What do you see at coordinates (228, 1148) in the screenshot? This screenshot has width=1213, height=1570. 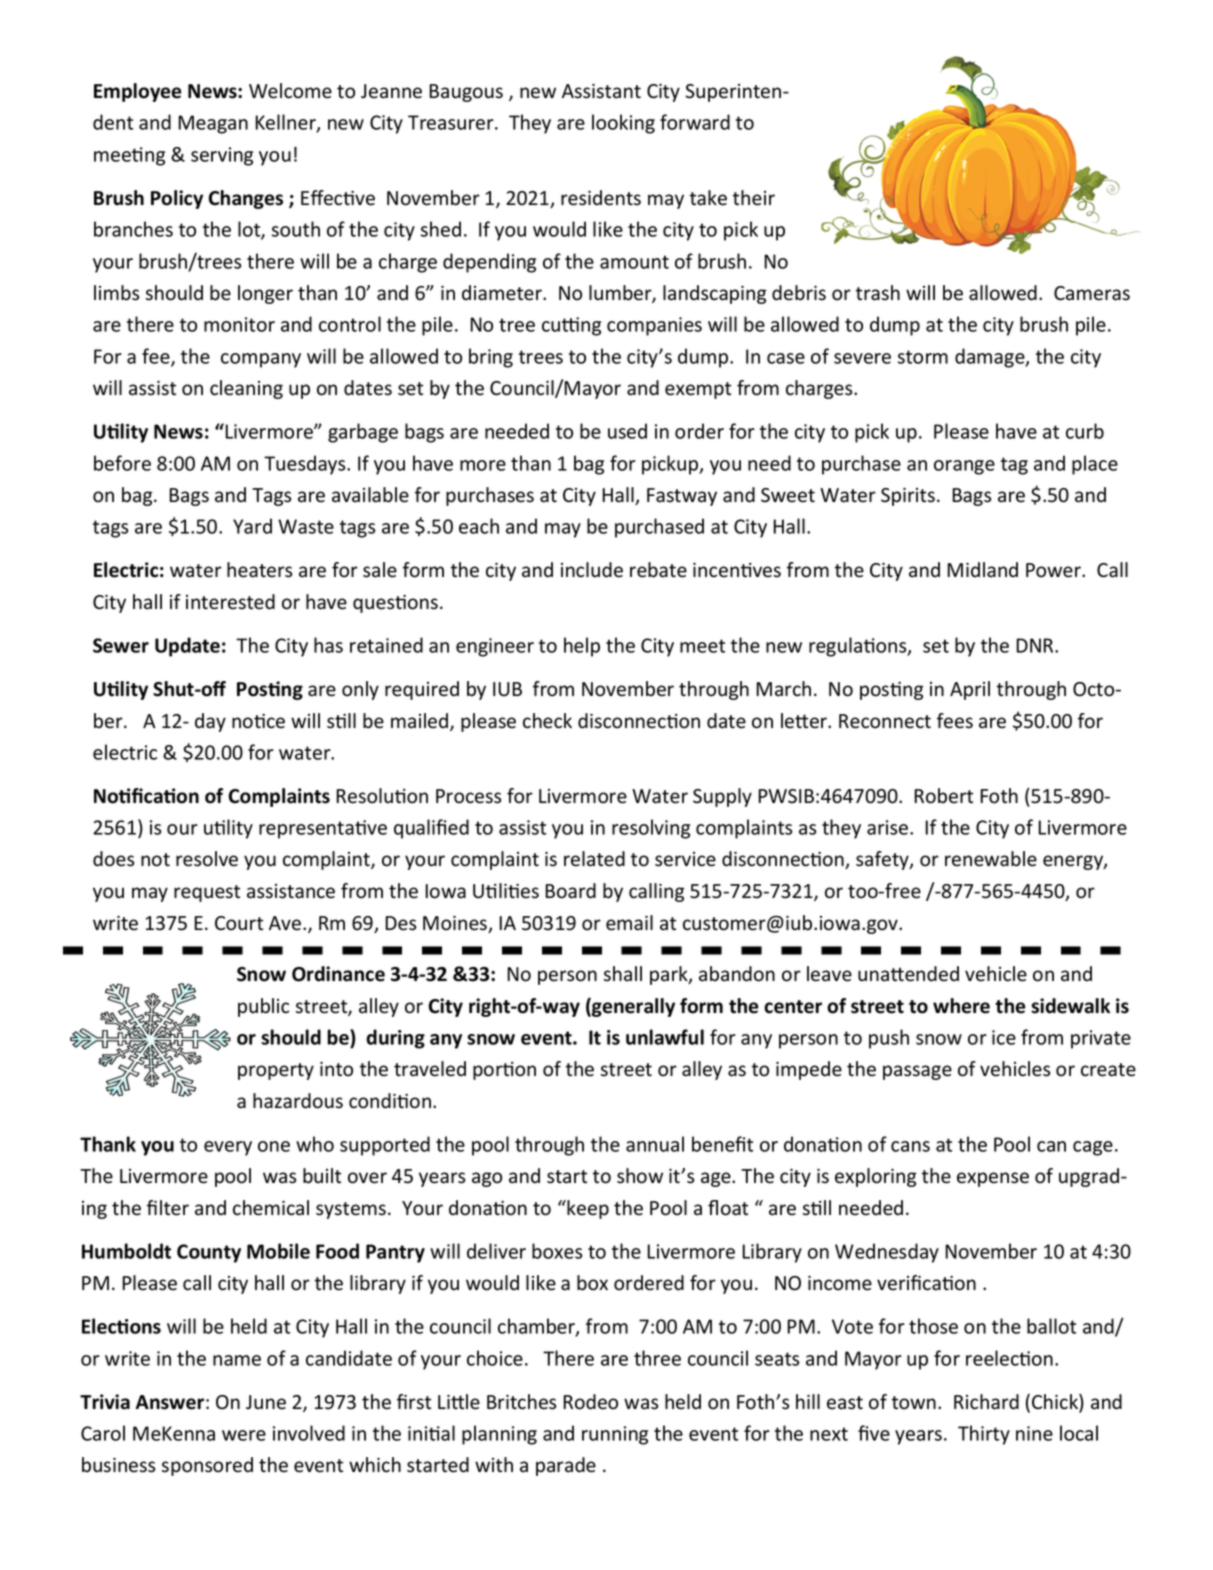 I see `every` at bounding box center [228, 1148].
